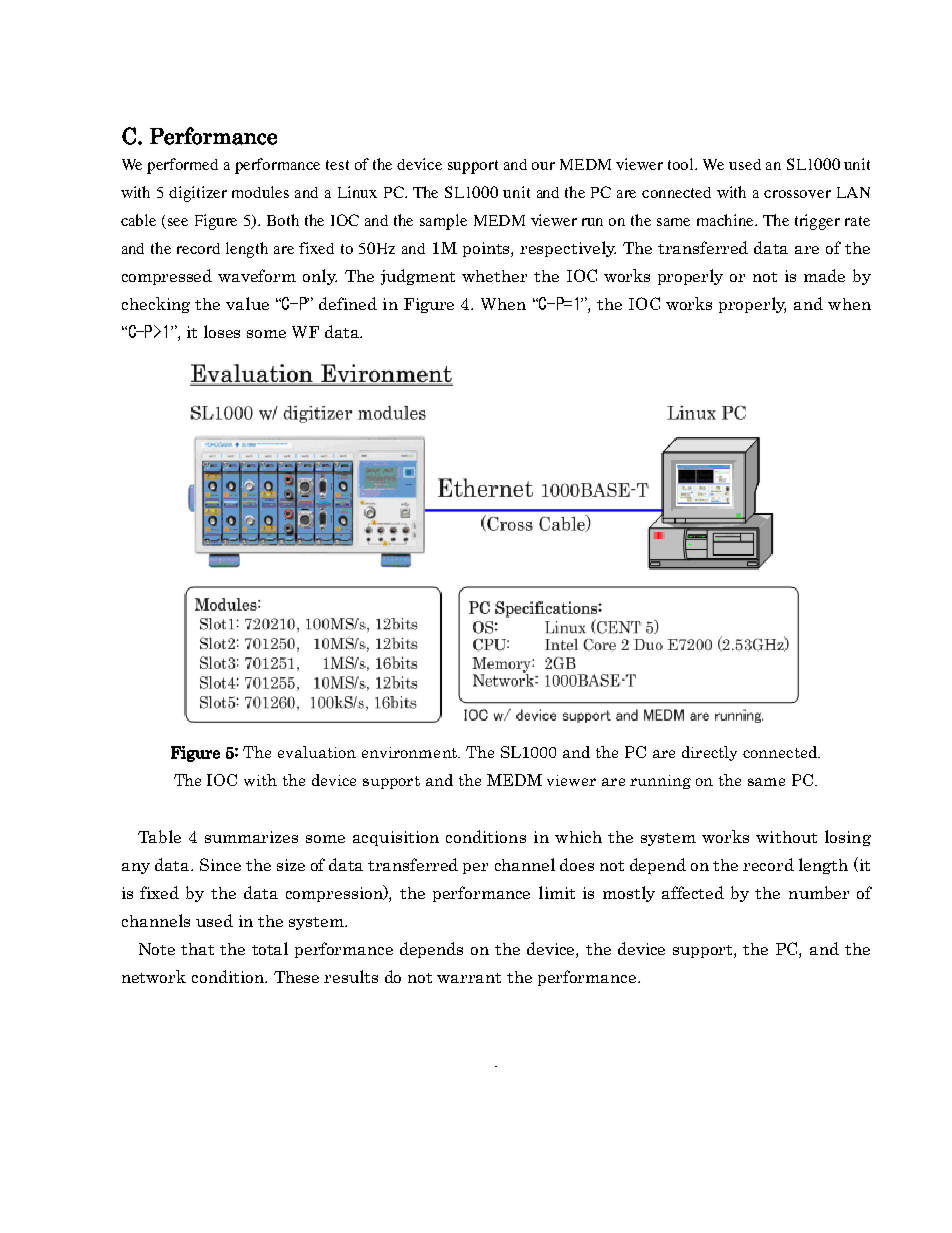  I want to click on modules, so click(260, 192).
